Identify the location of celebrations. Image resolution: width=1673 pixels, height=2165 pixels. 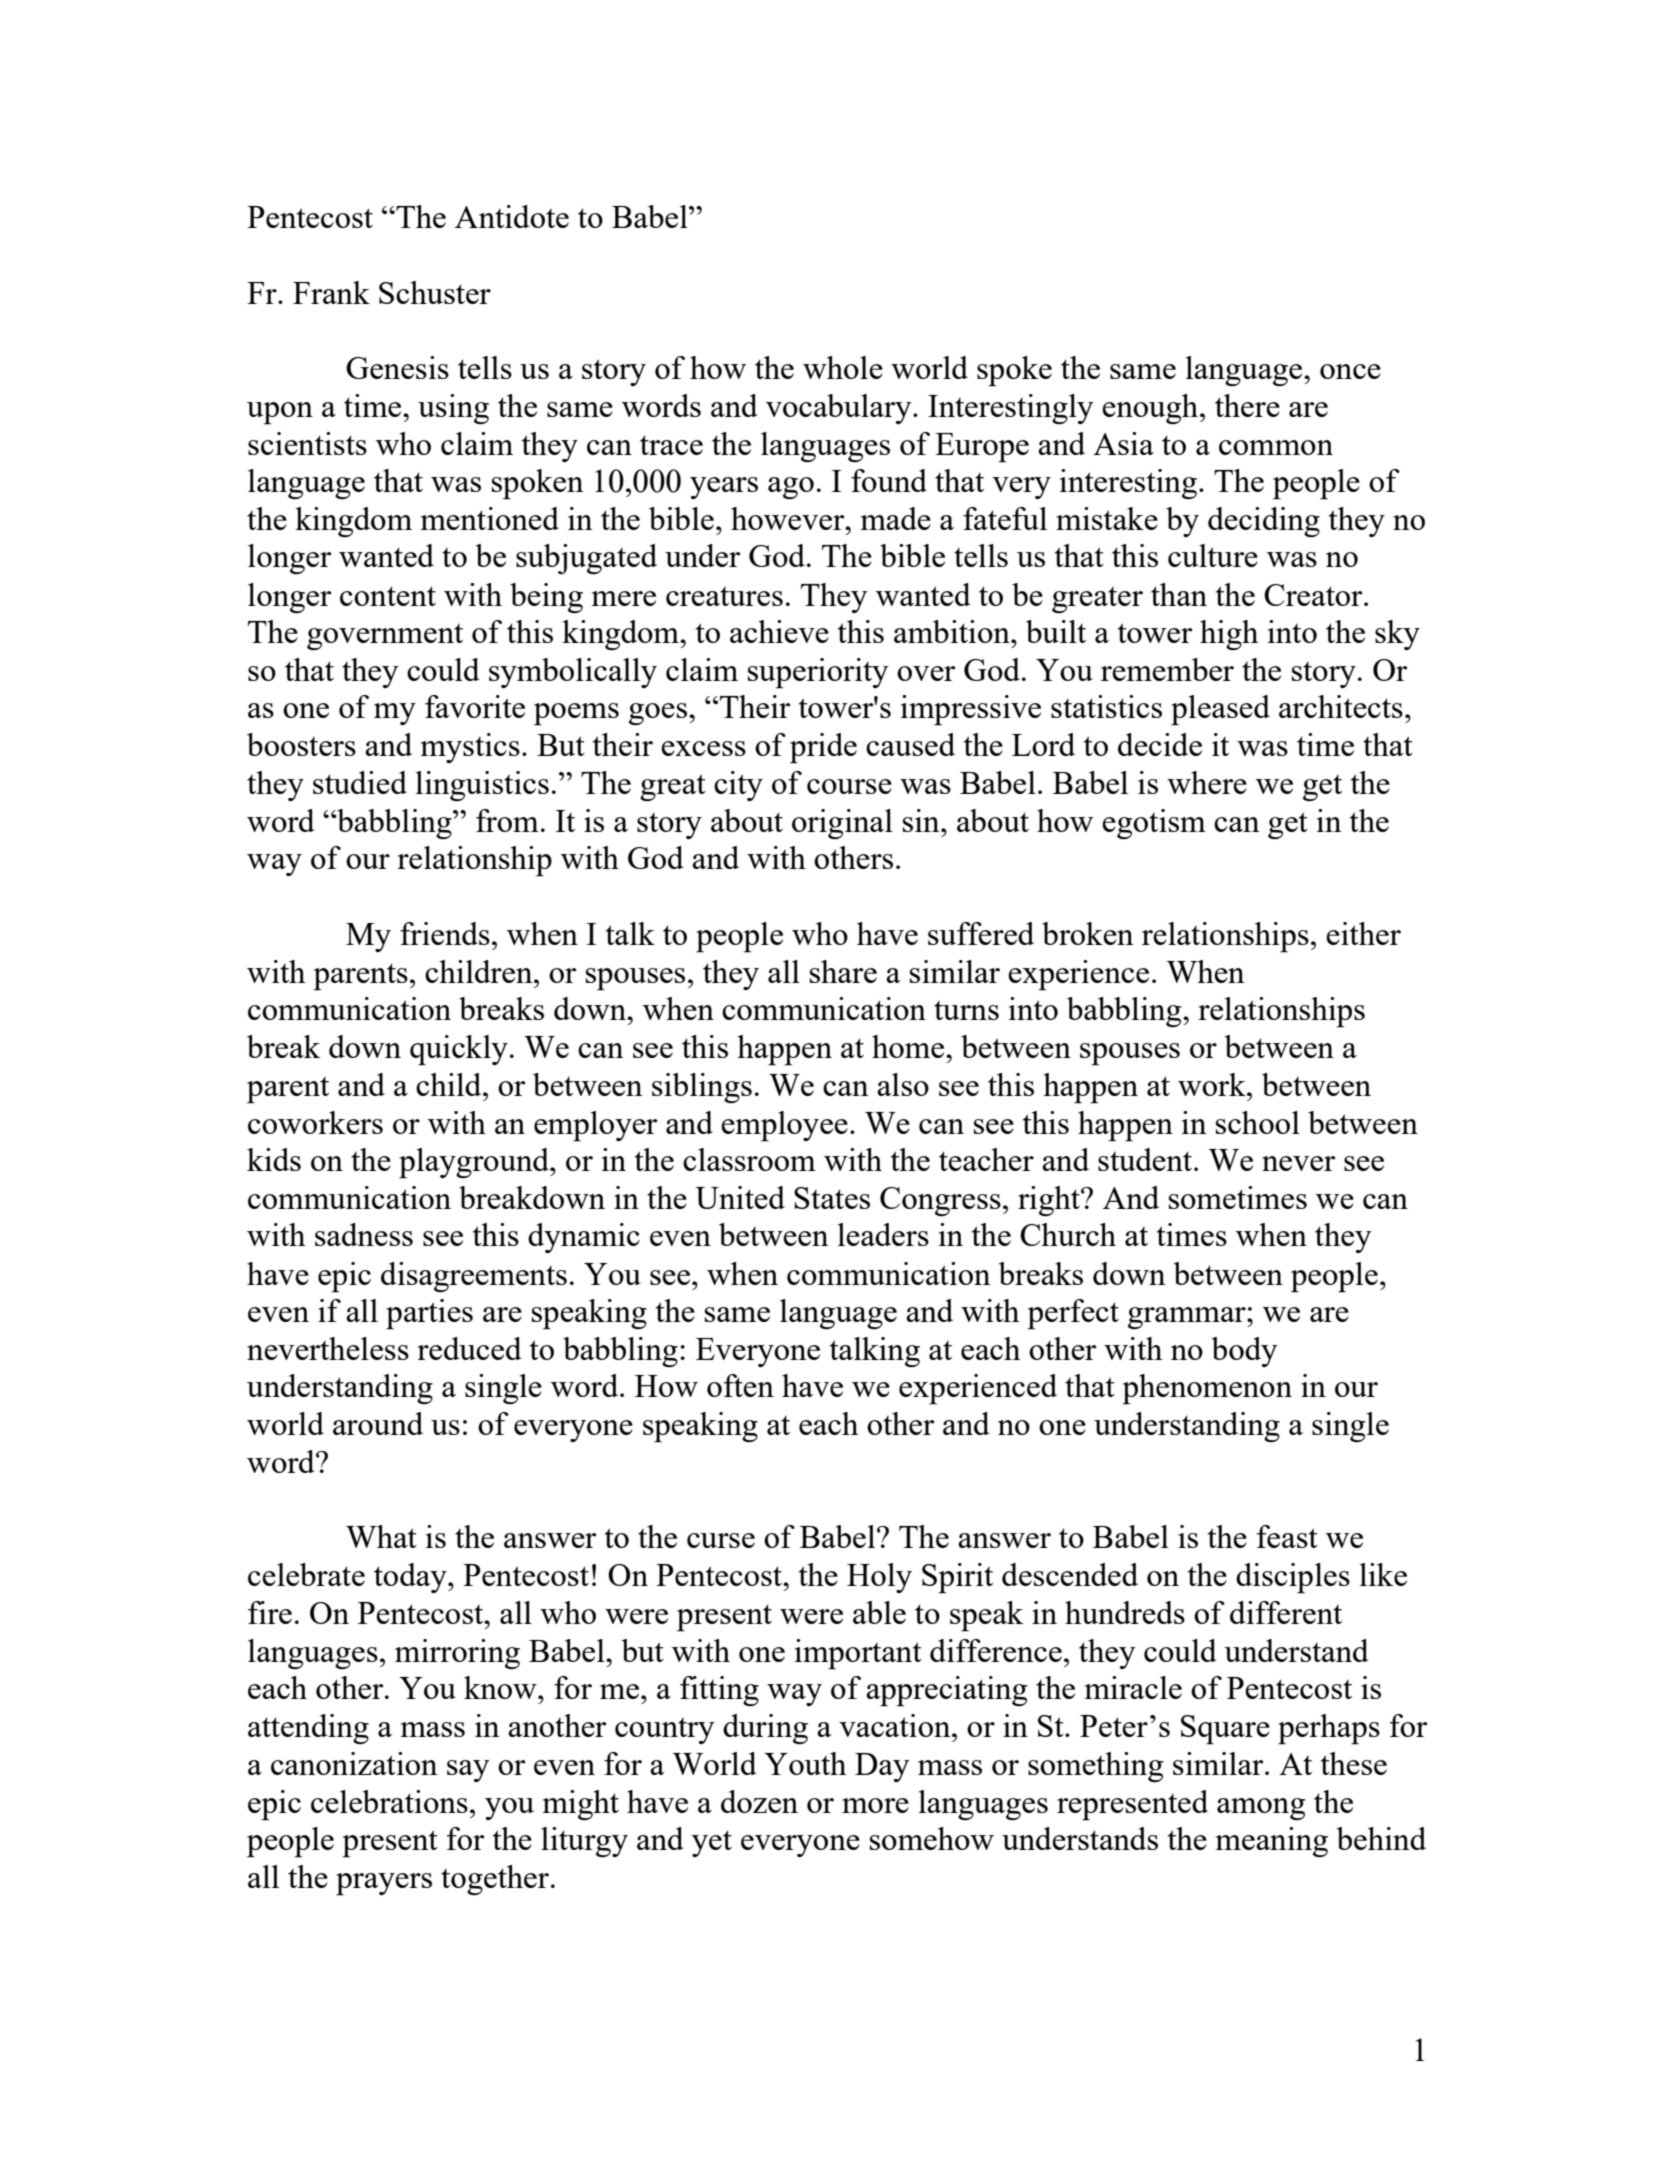
(389, 1801).
